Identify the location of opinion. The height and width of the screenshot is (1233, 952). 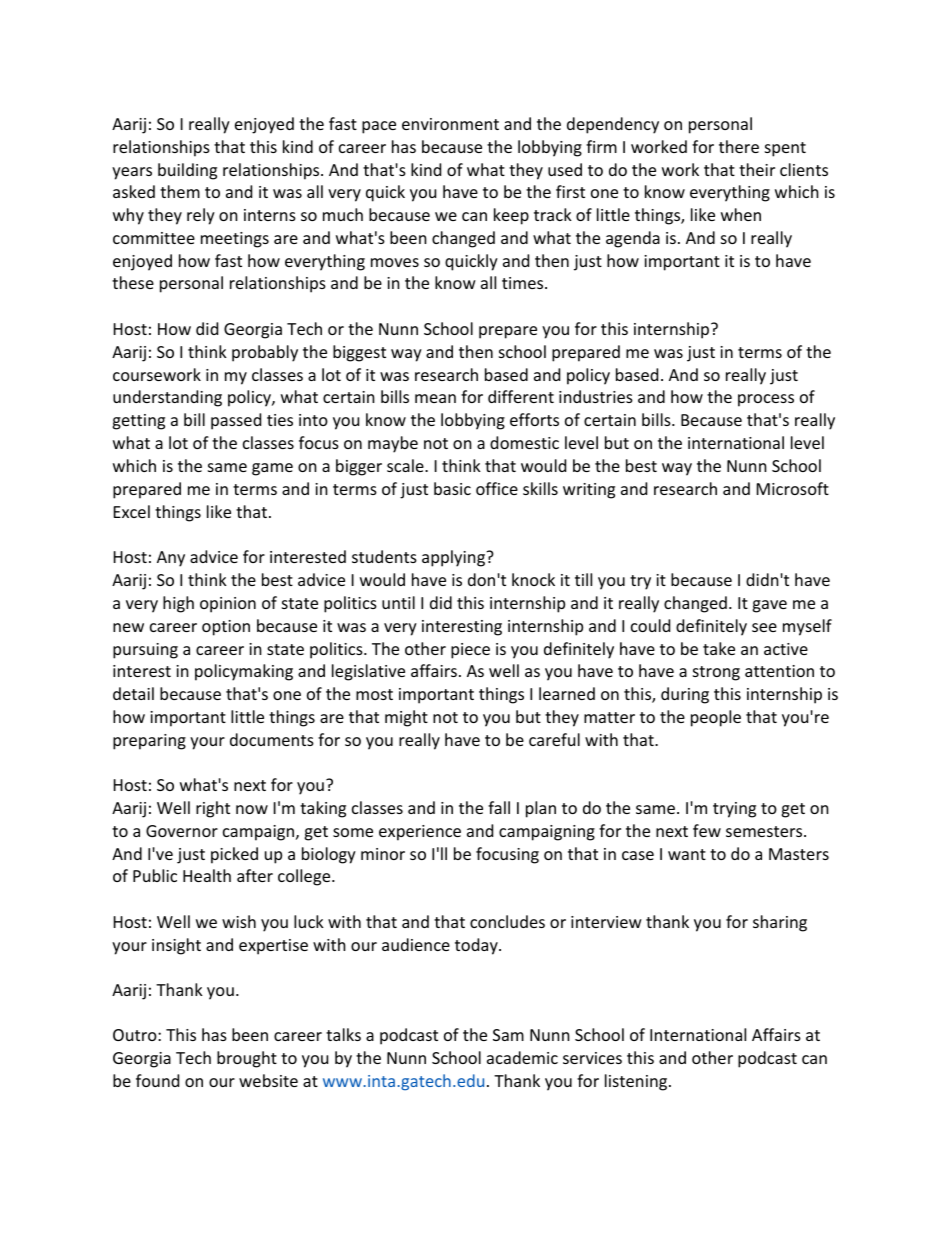
(228, 605).
